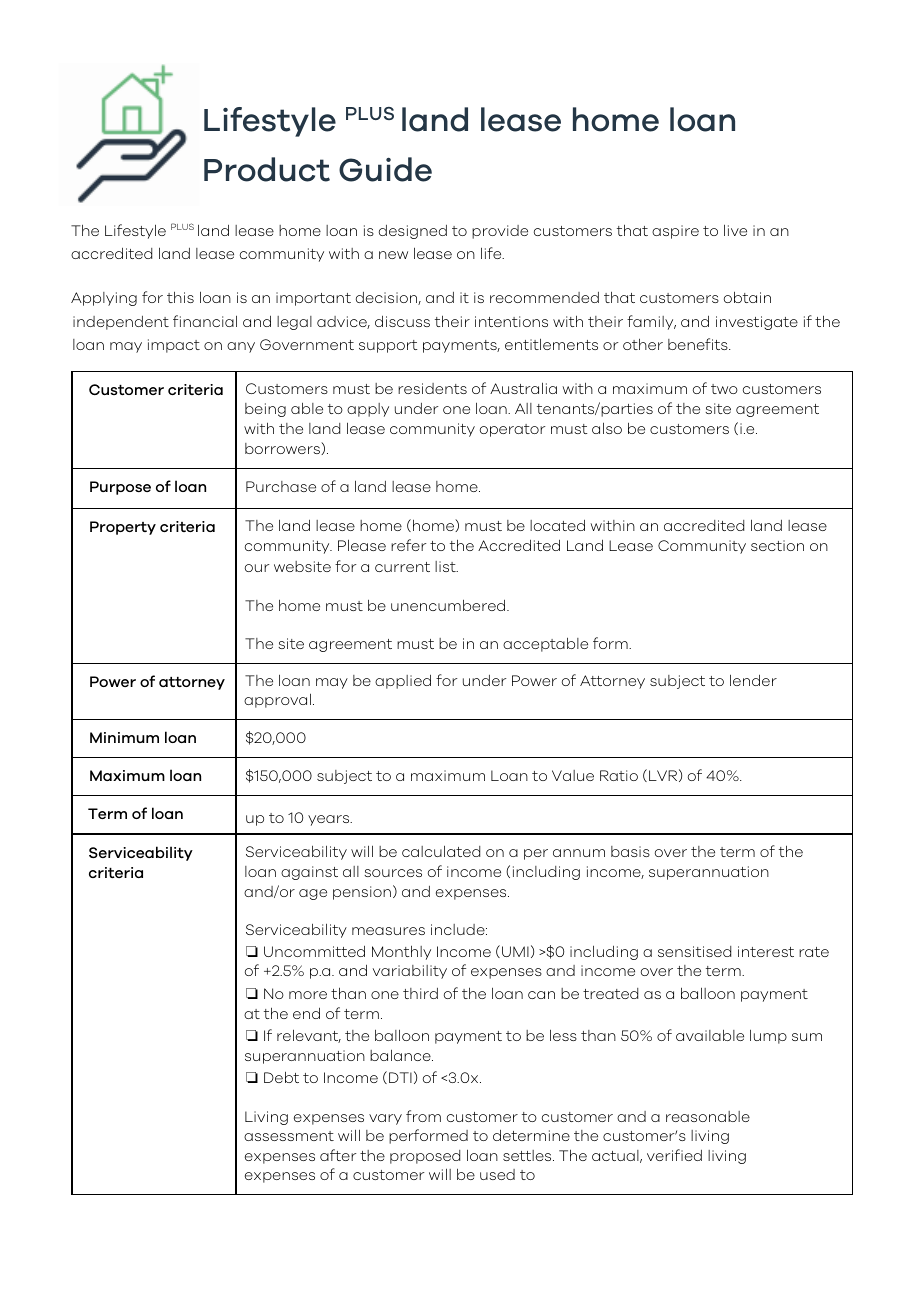 This page has height=1308, width=924. I want to click on provide, so click(500, 232).
